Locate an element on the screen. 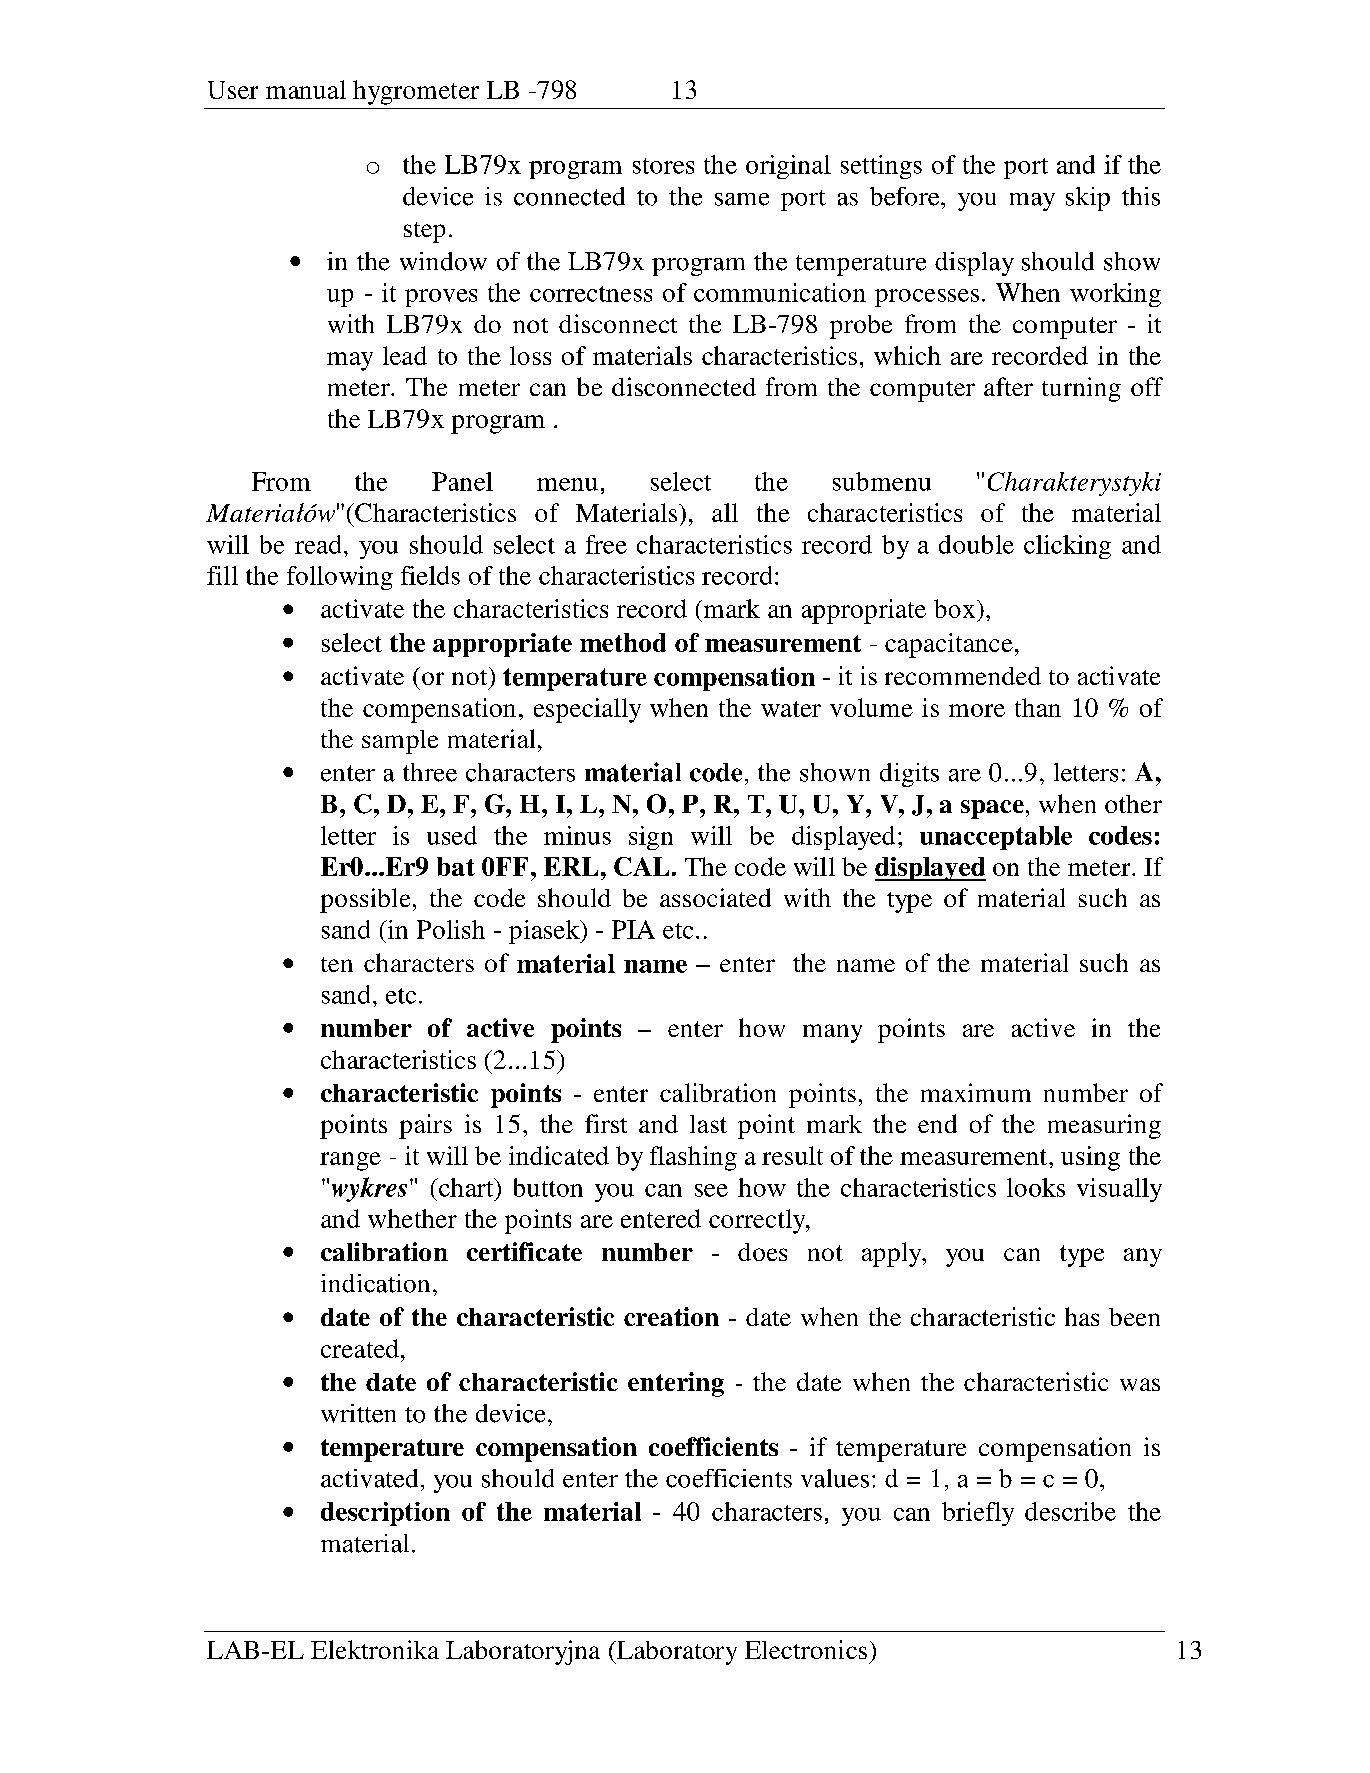 This screenshot has height=1773, width=1370. especially is located at coordinates (587, 710).
